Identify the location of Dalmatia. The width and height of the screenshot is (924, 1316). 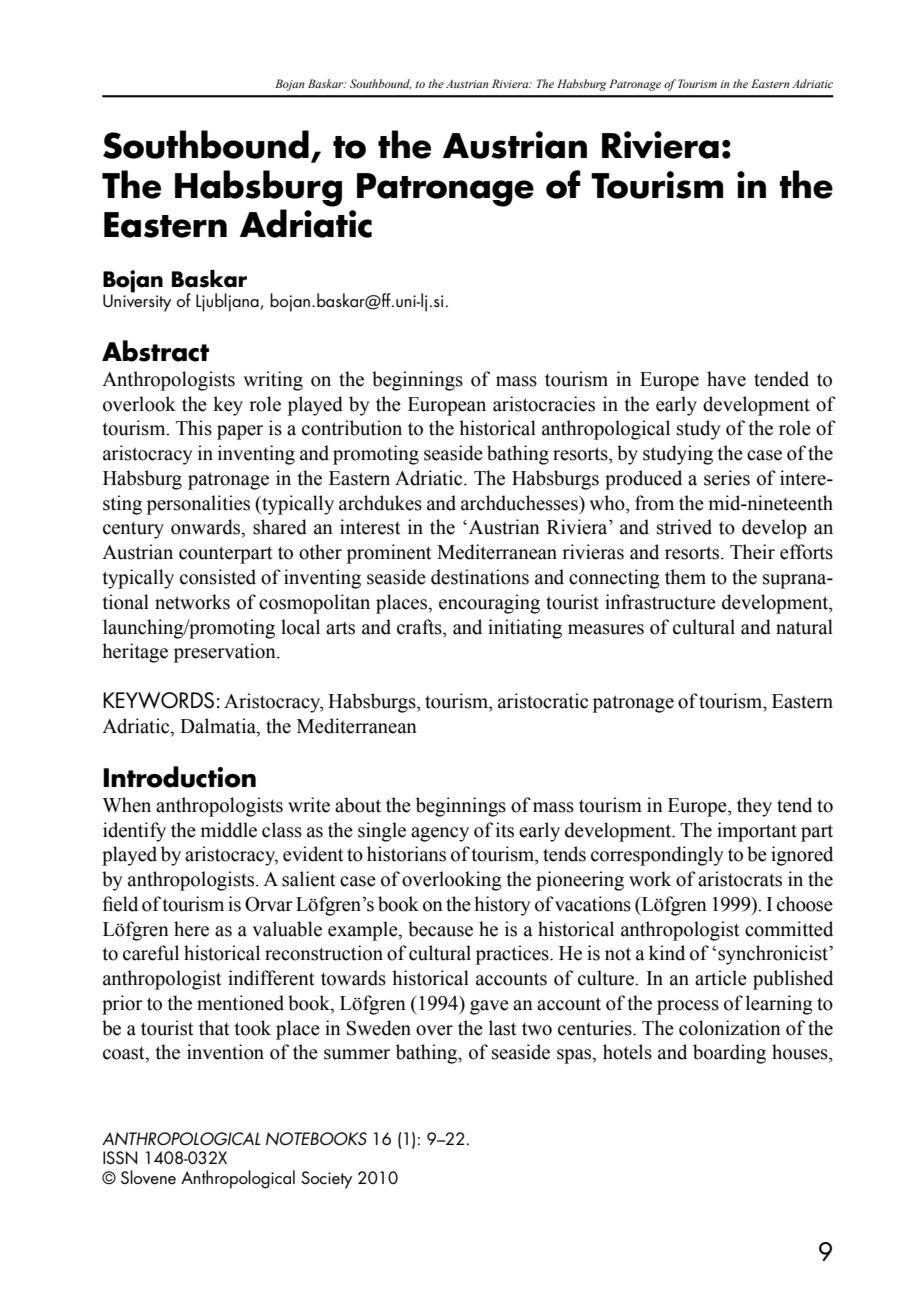
(219, 726).
